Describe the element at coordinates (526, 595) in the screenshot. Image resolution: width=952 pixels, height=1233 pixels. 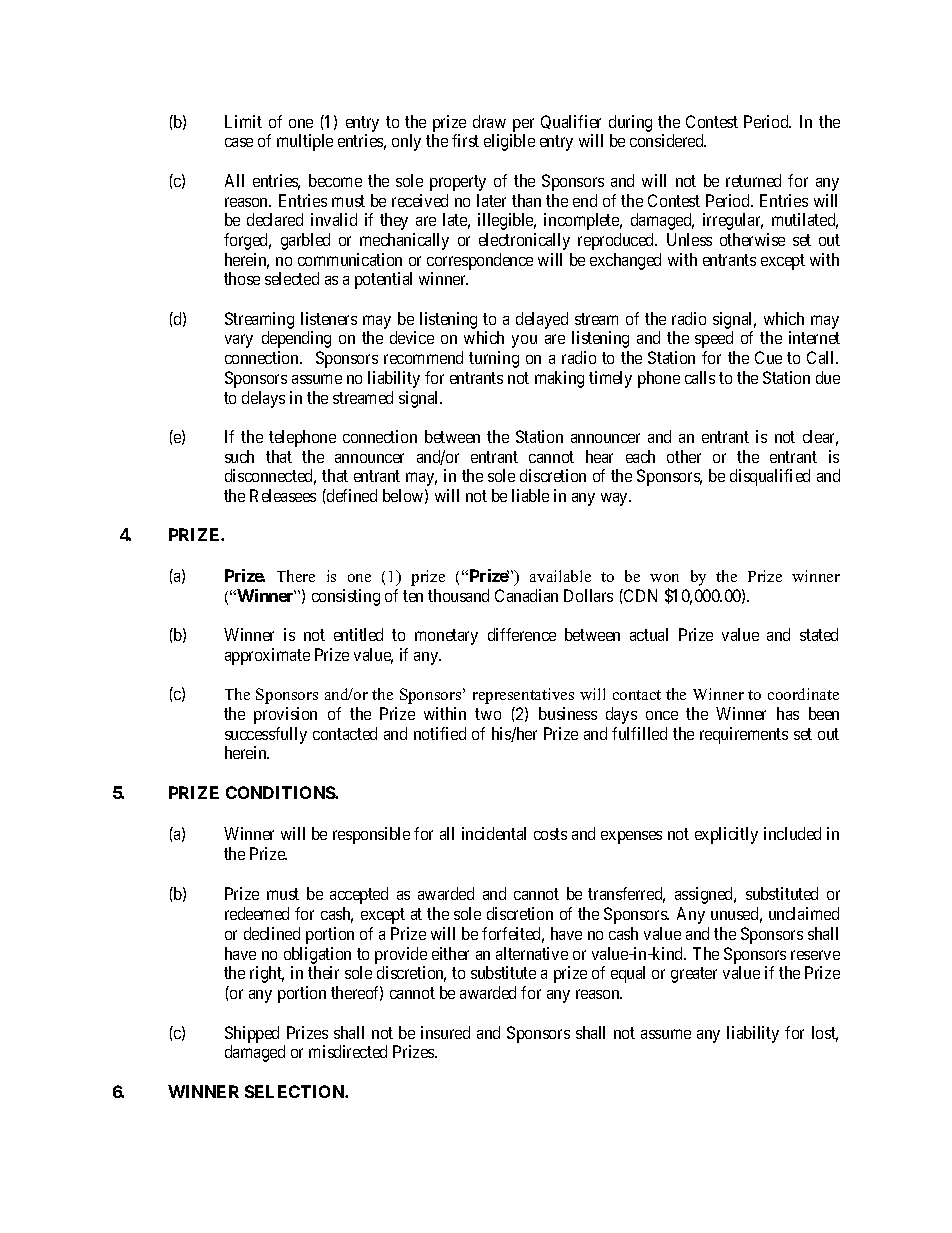
I see `Canadian` at that location.
